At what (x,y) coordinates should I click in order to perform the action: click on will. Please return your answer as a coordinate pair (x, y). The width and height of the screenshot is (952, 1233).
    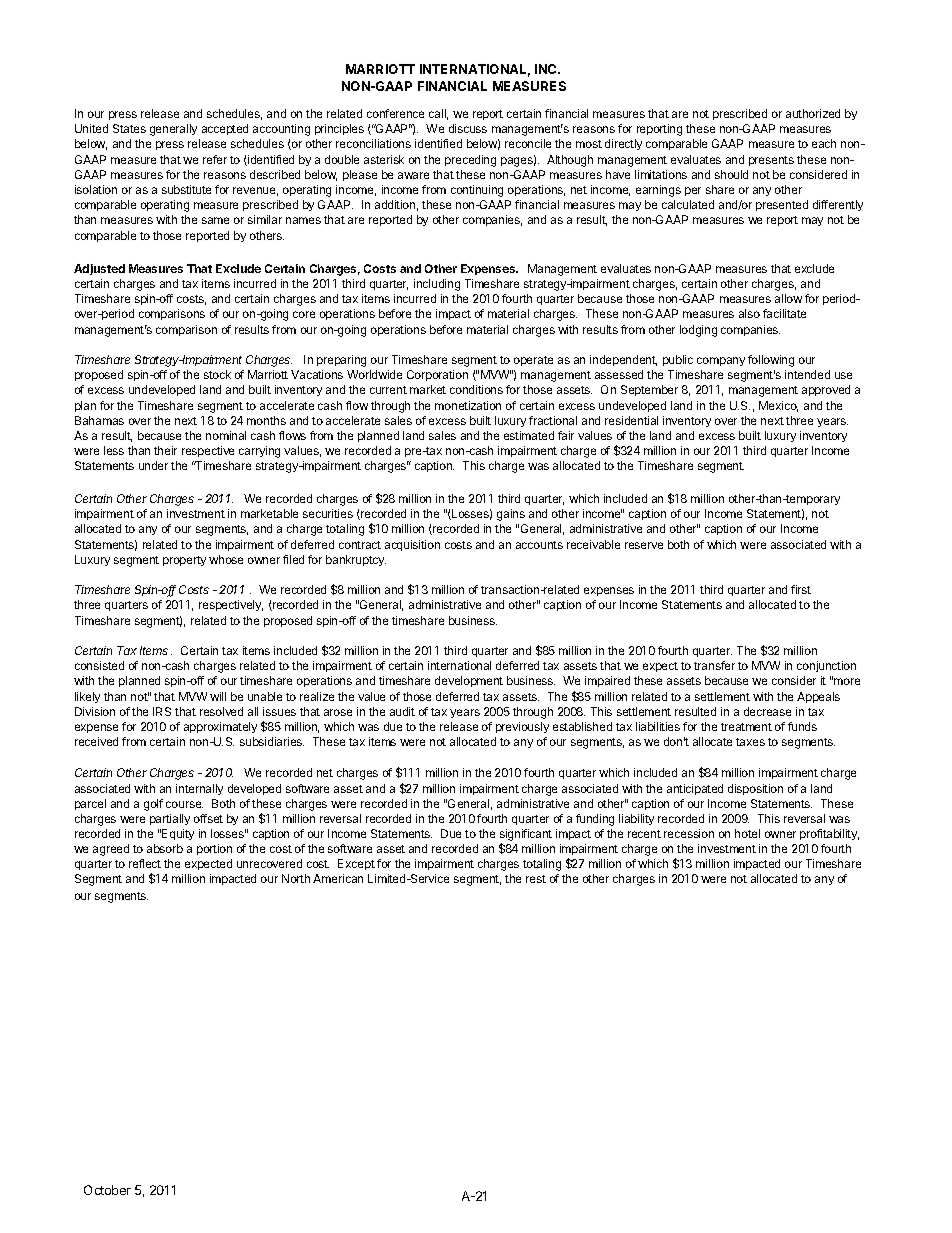
    Looking at the image, I should click on (218, 696).
